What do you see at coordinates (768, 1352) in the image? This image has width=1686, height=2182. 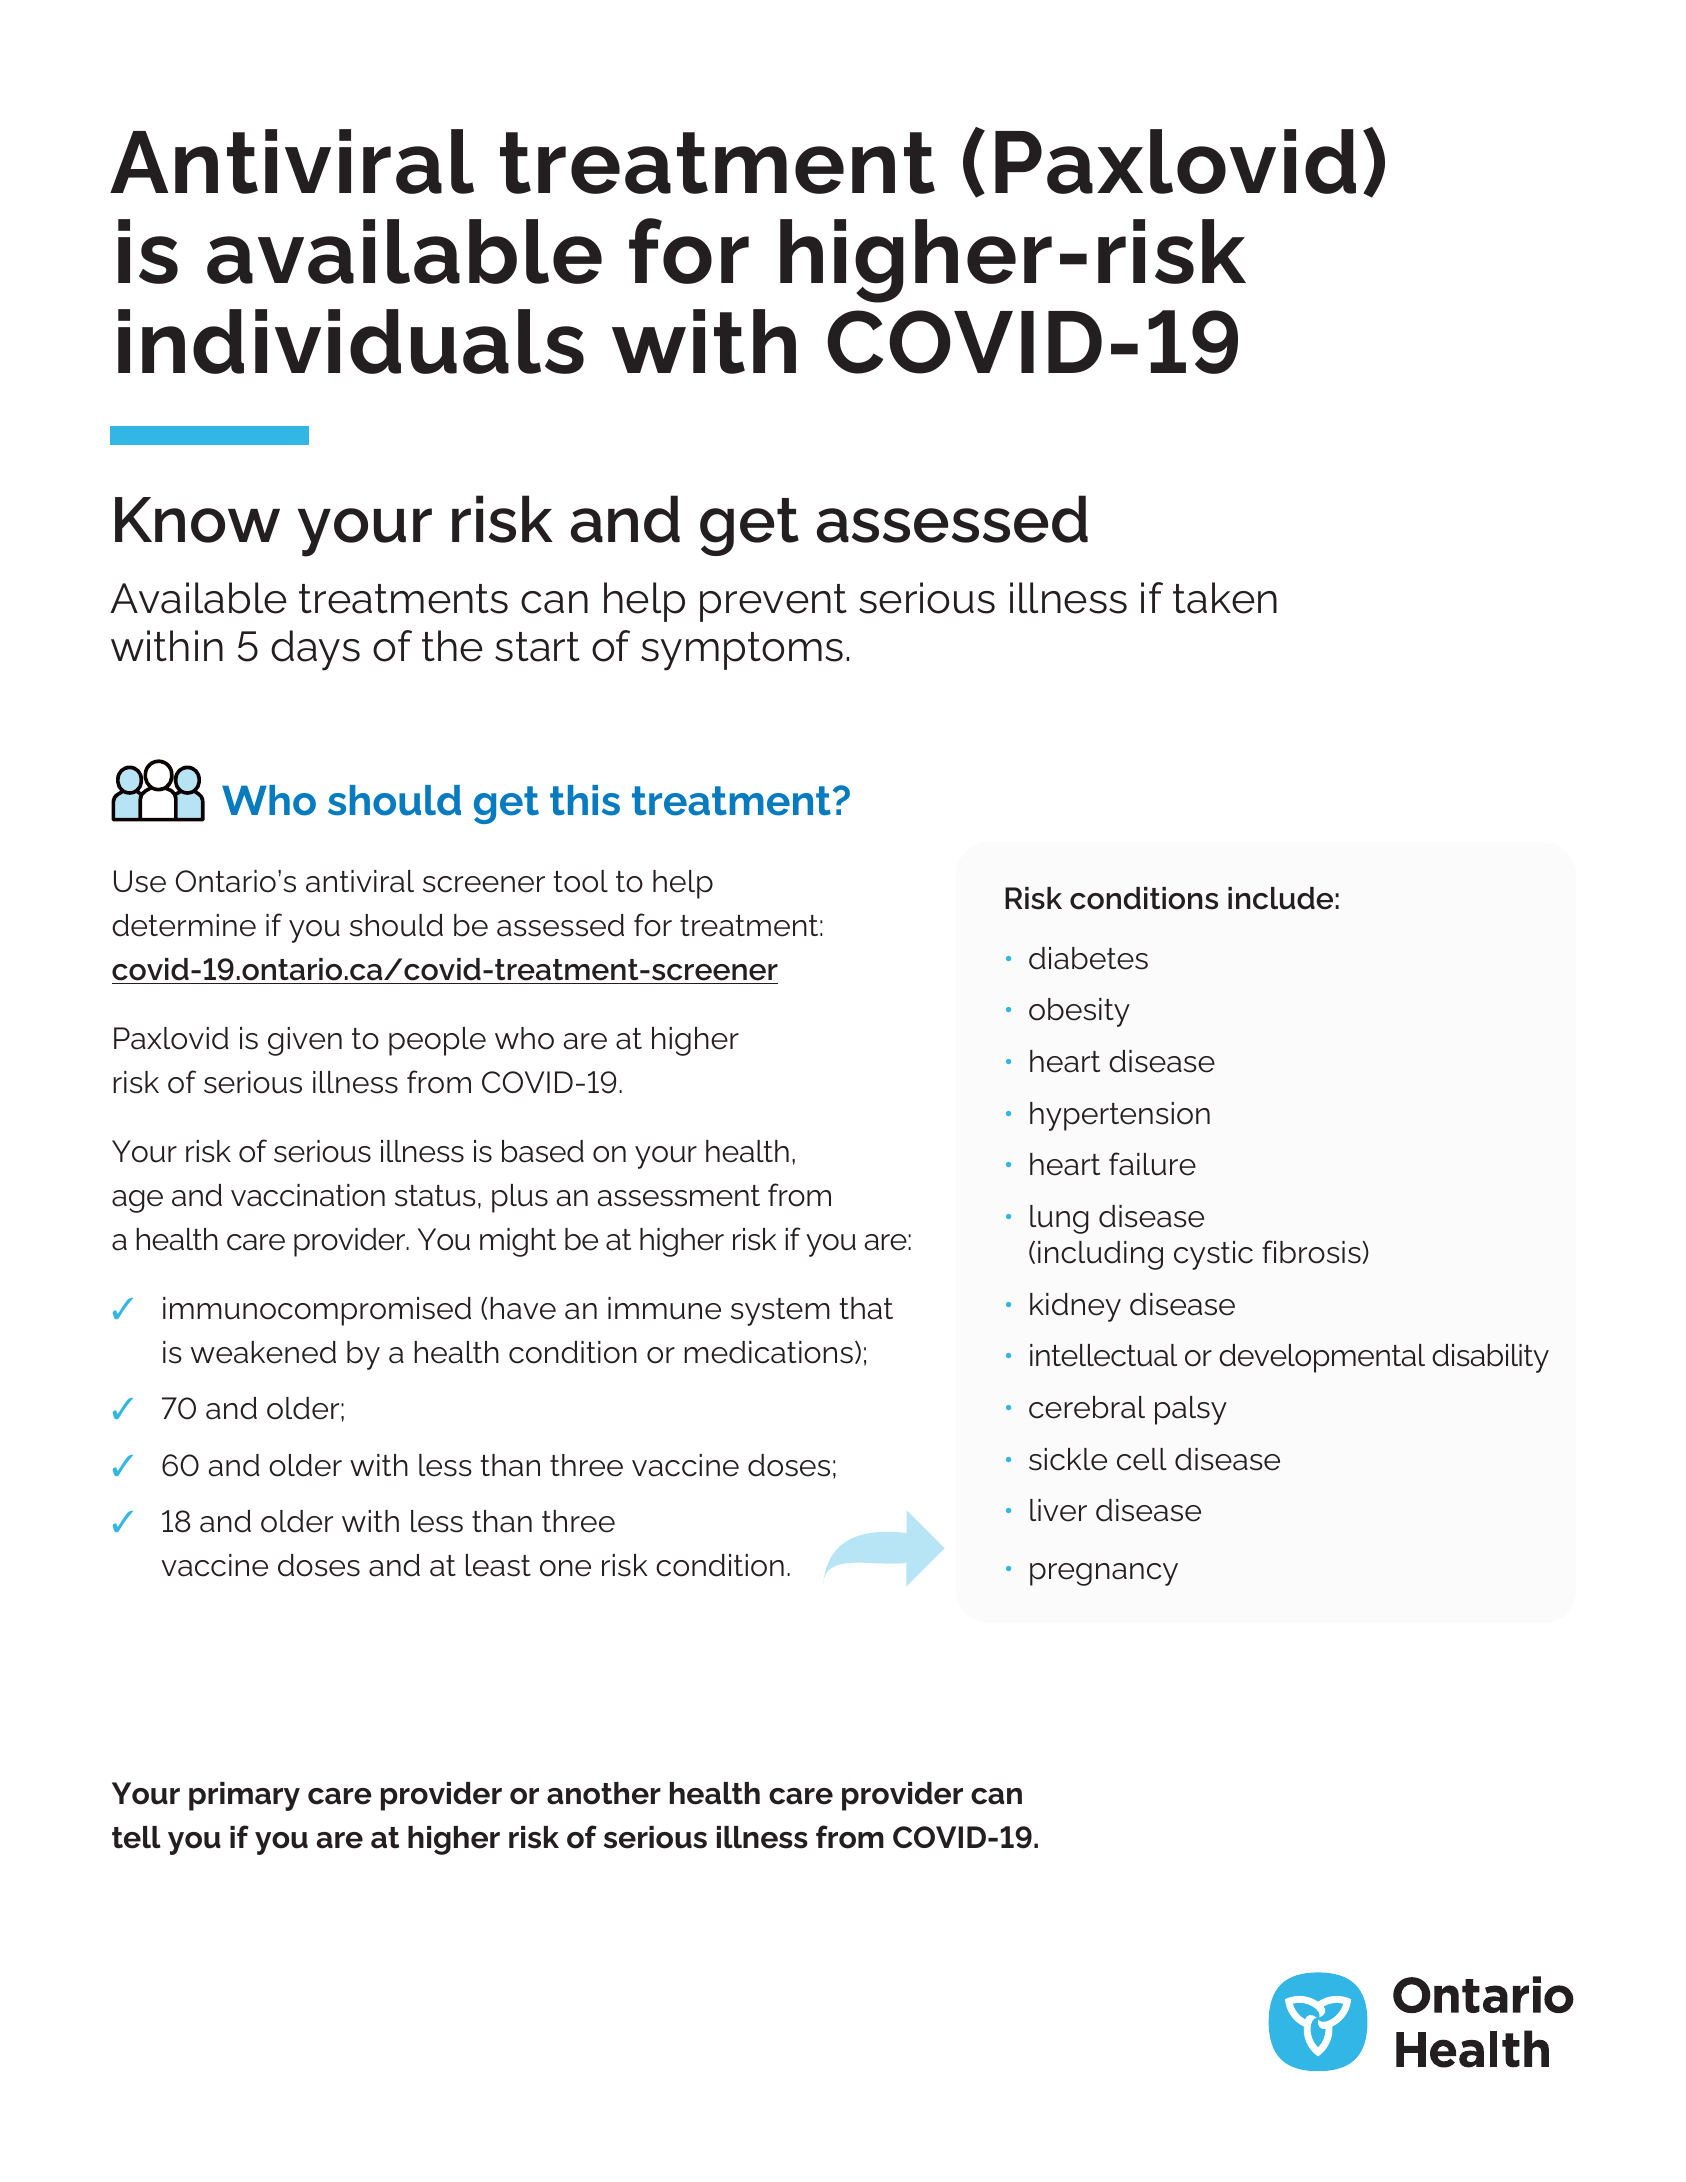 I see `medications` at bounding box center [768, 1352].
